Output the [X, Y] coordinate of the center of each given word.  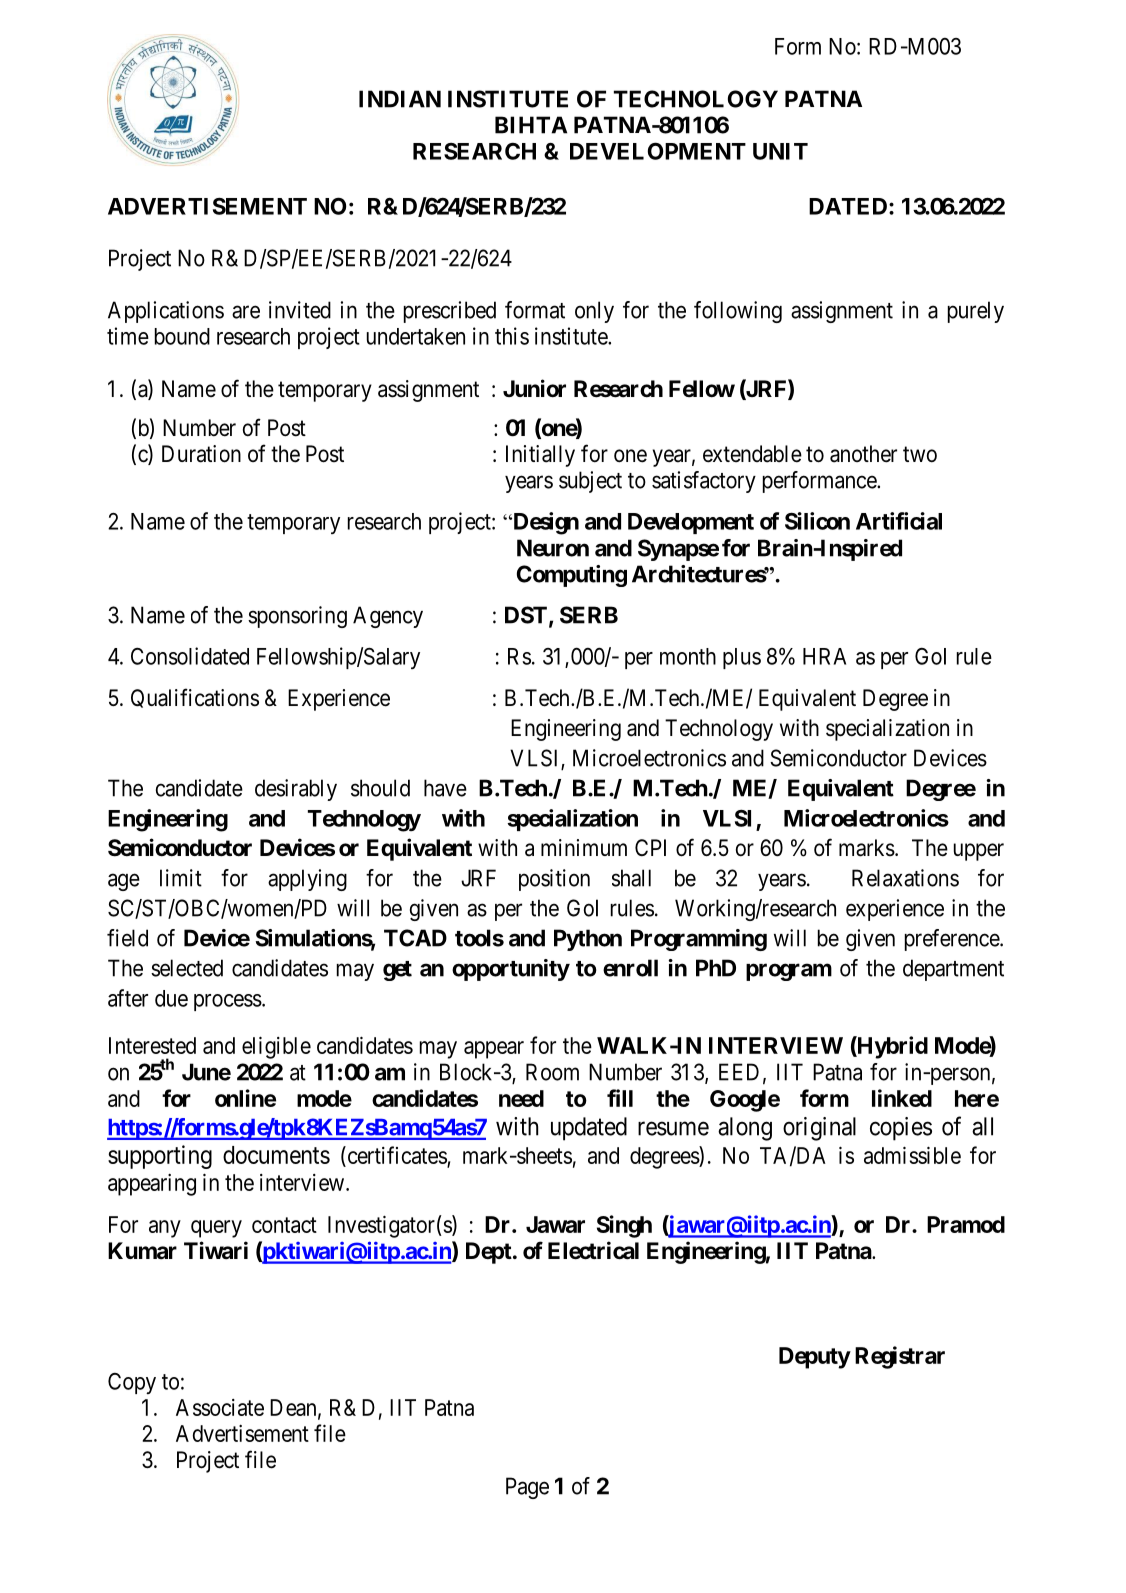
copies [901, 1129]
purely [976, 312]
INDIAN [400, 99]
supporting [160, 1157]
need [521, 1098]
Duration [201, 454]
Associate [220, 1407]
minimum [584, 847]
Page [527, 1488]
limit [181, 878]
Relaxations [905, 878]
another [863, 454]
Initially [540, 456]
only [594, 312]
